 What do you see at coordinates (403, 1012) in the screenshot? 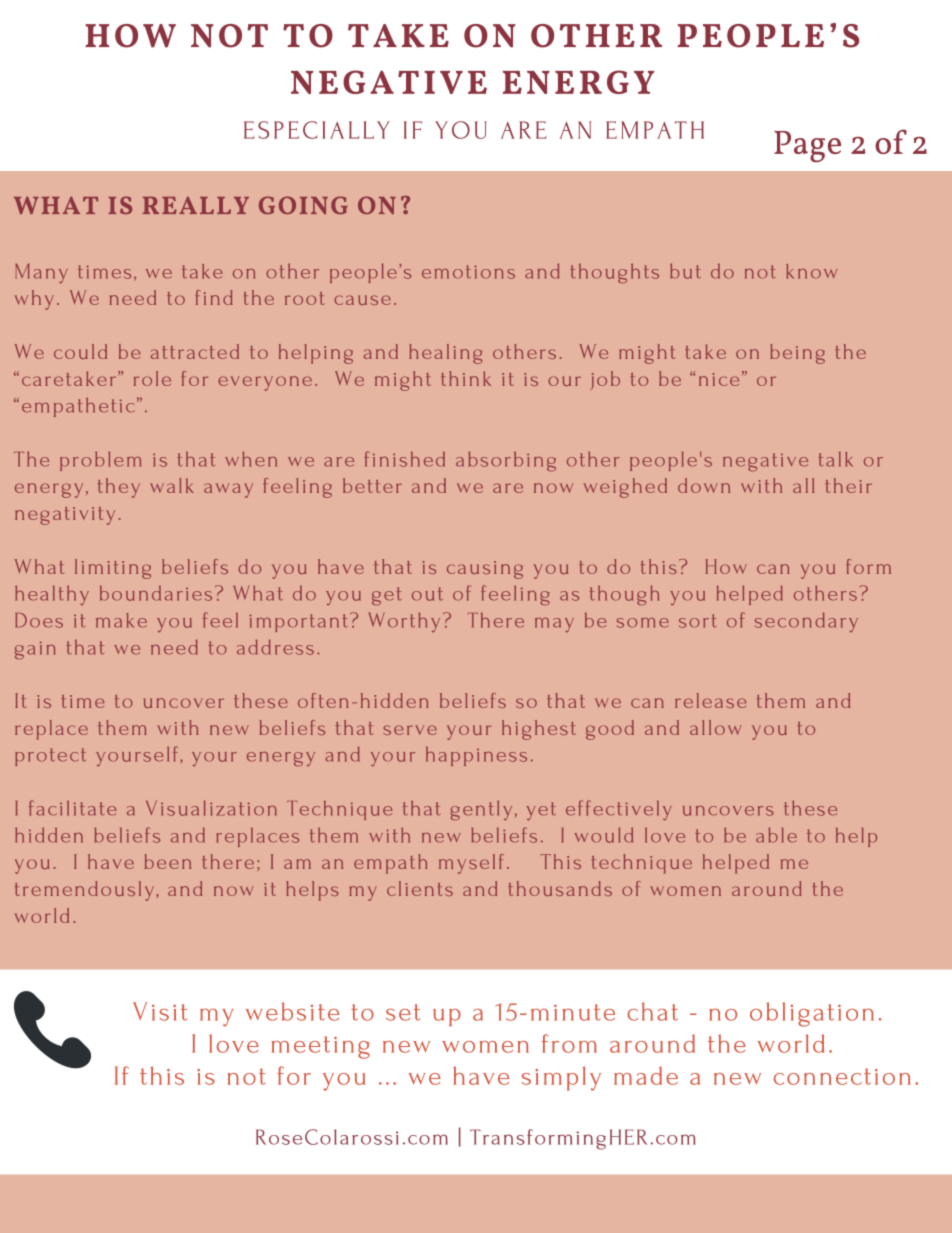
I see `set` at bounding box center [403, 1012].
